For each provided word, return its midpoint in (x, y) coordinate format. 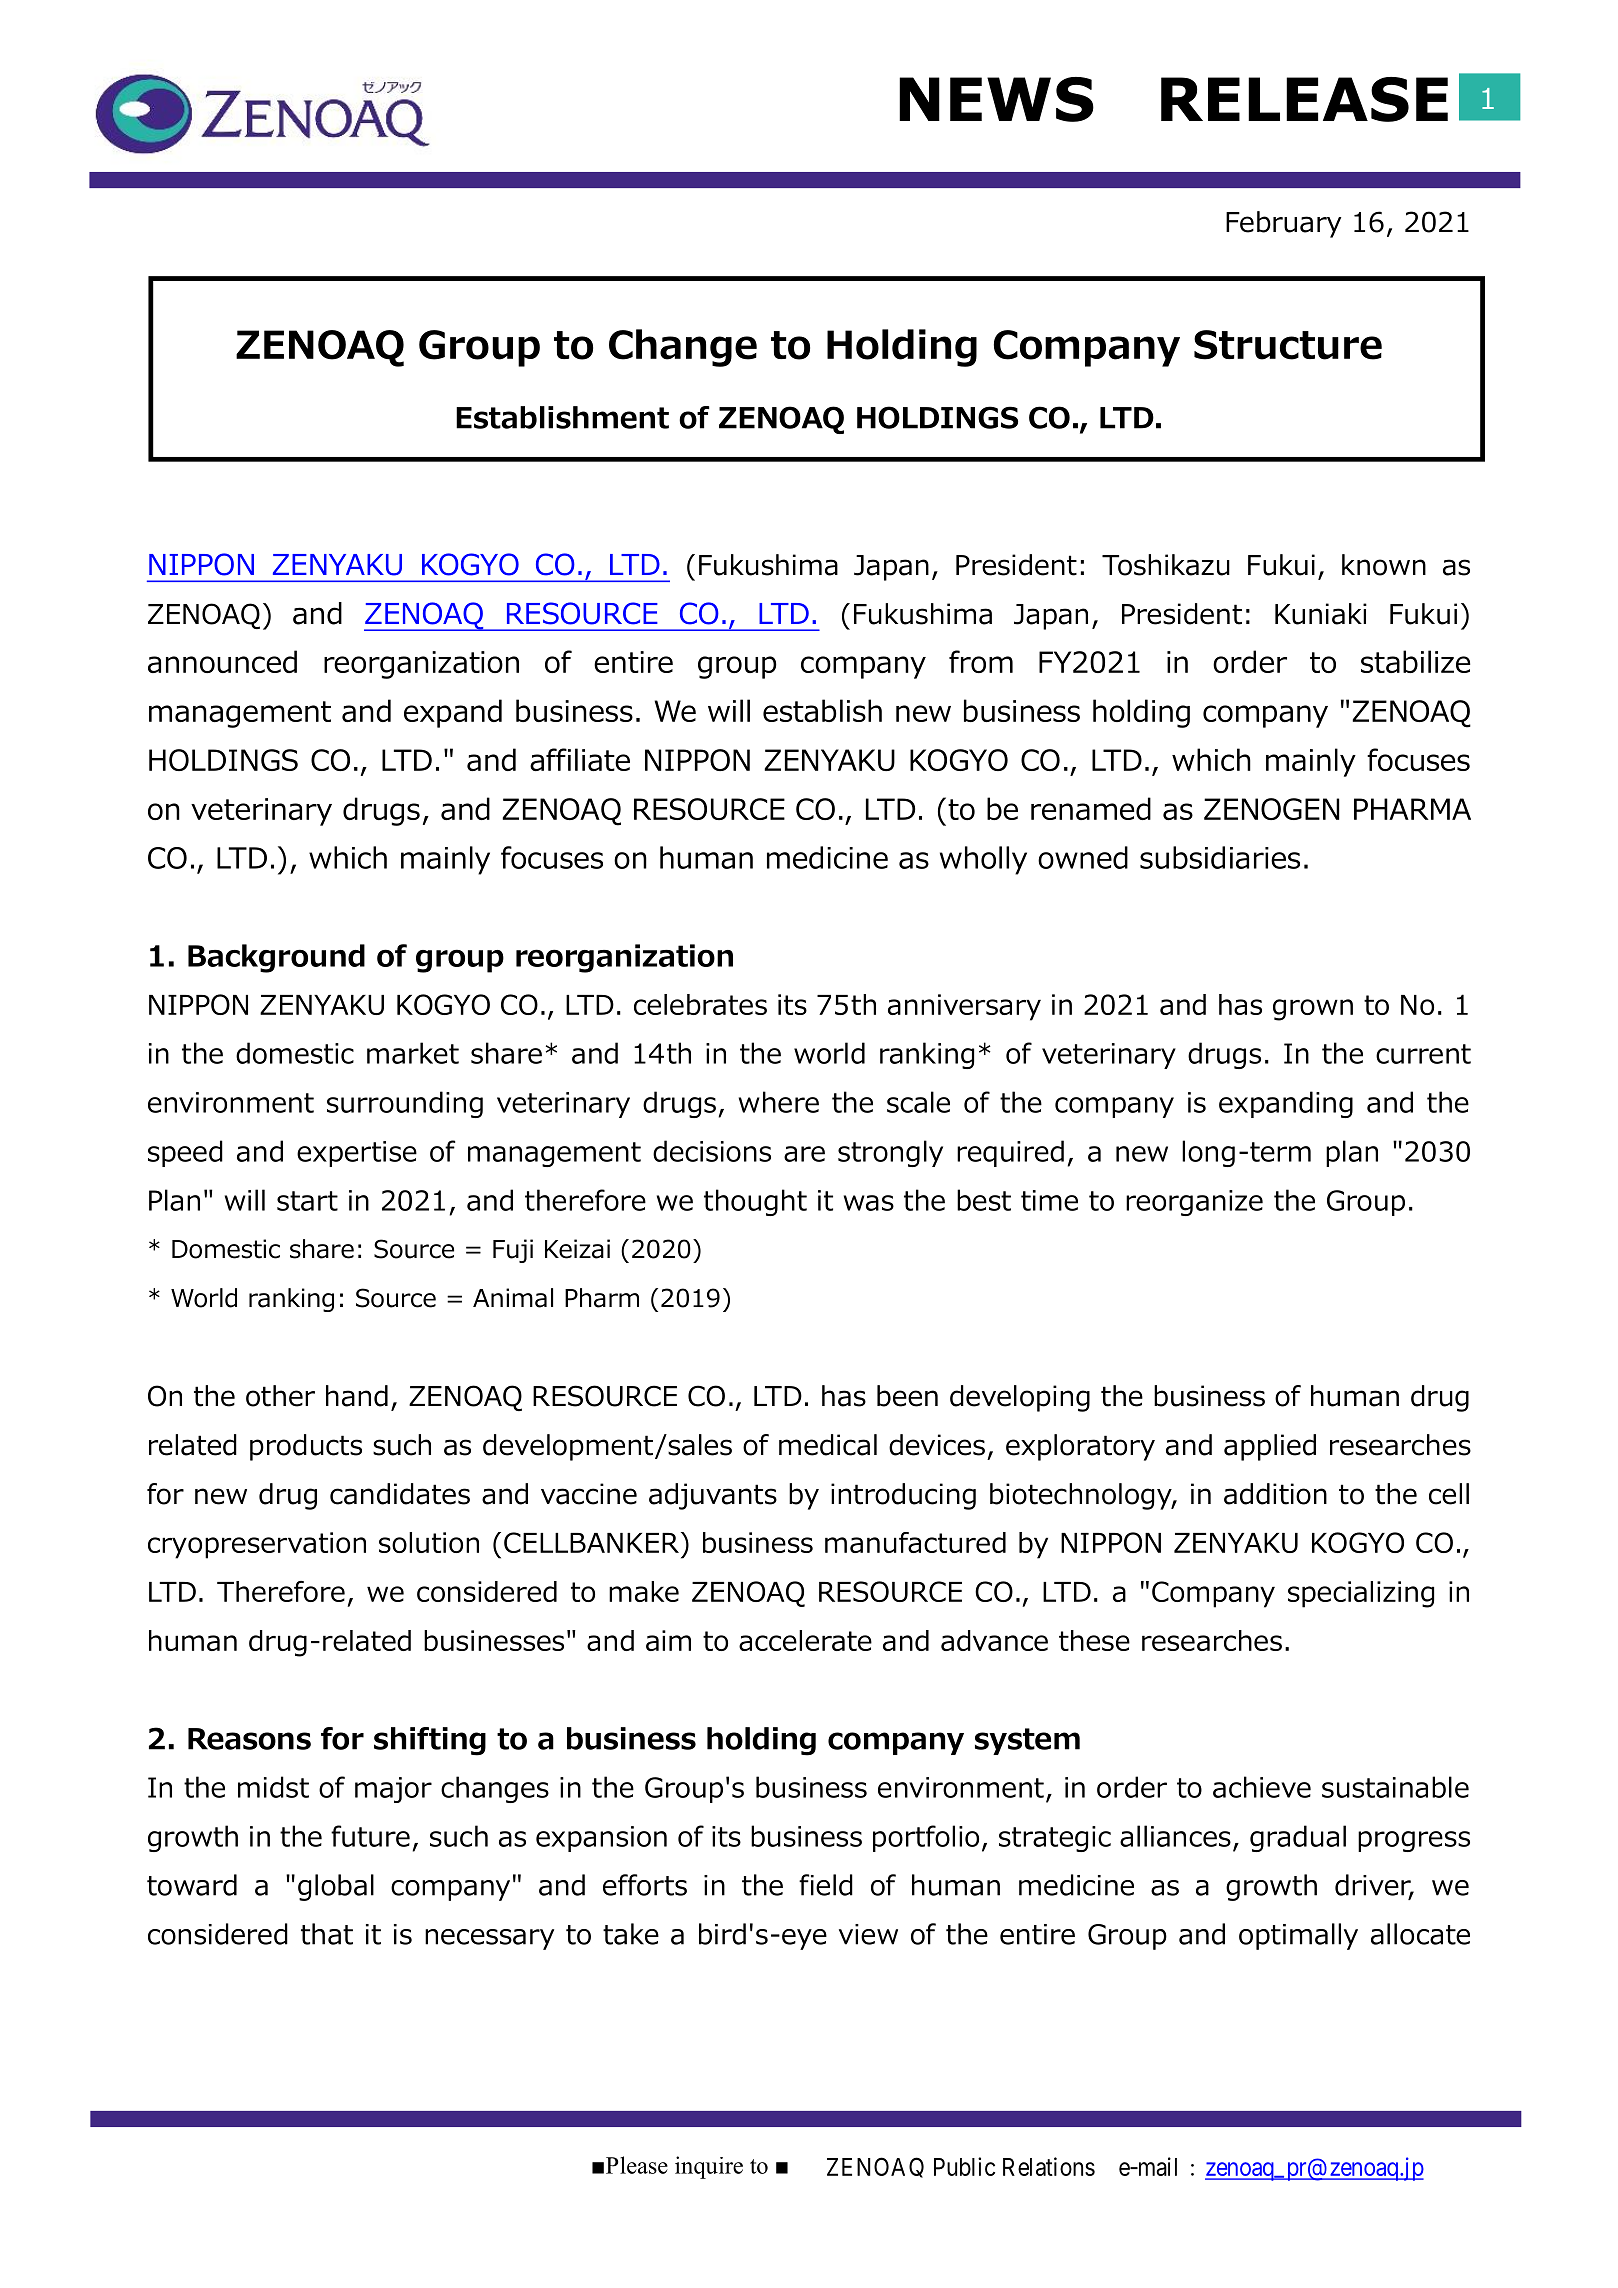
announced (222, 661)
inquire (709, 2167)
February (1283, 224)
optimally (1298, 1936)
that (327, 1934)
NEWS (996, 99)
